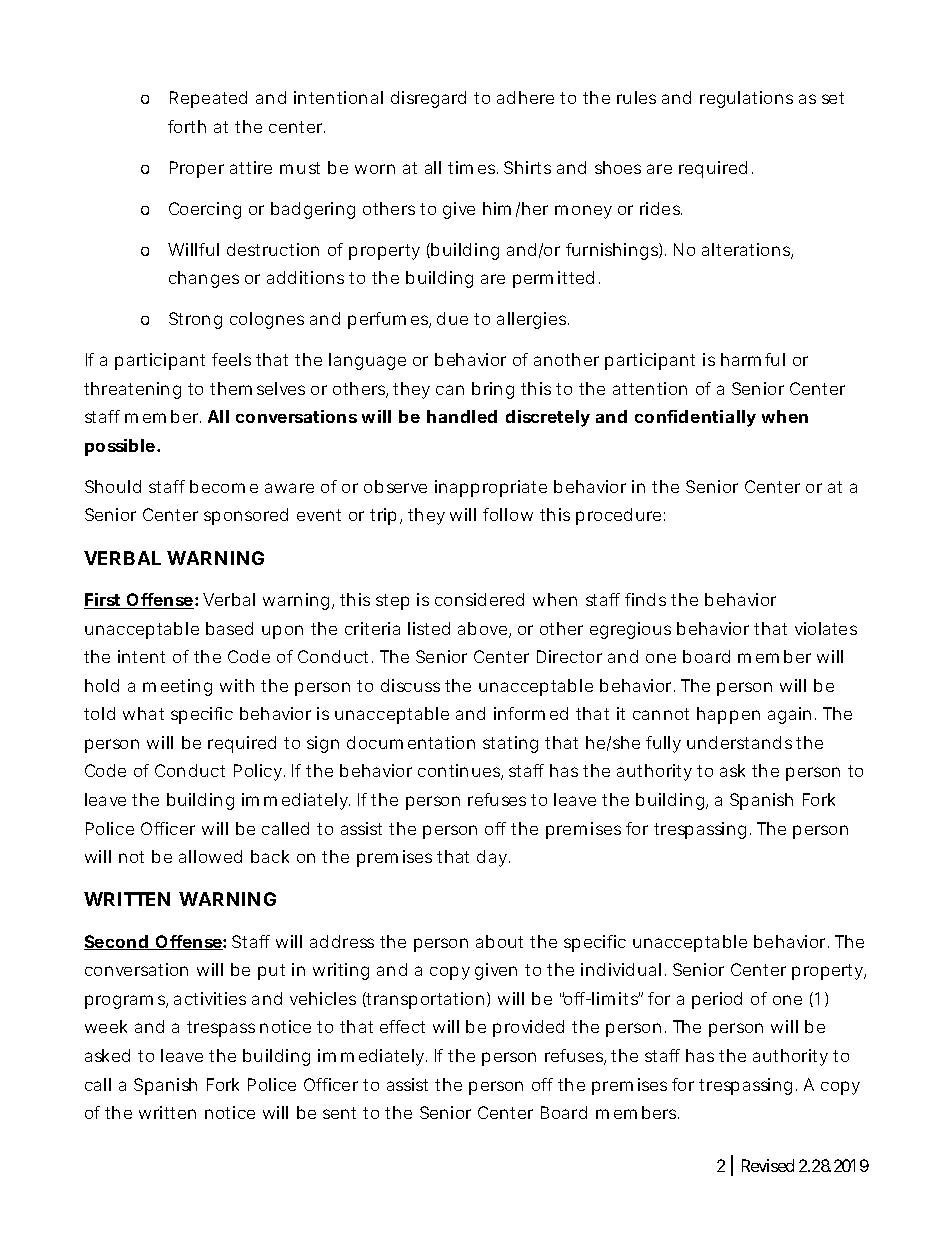 The width and height of the document is (952, 1233). What do you see at coordinates (473, 167) in the document?
I see `times` at bounding box center [473, 167].
